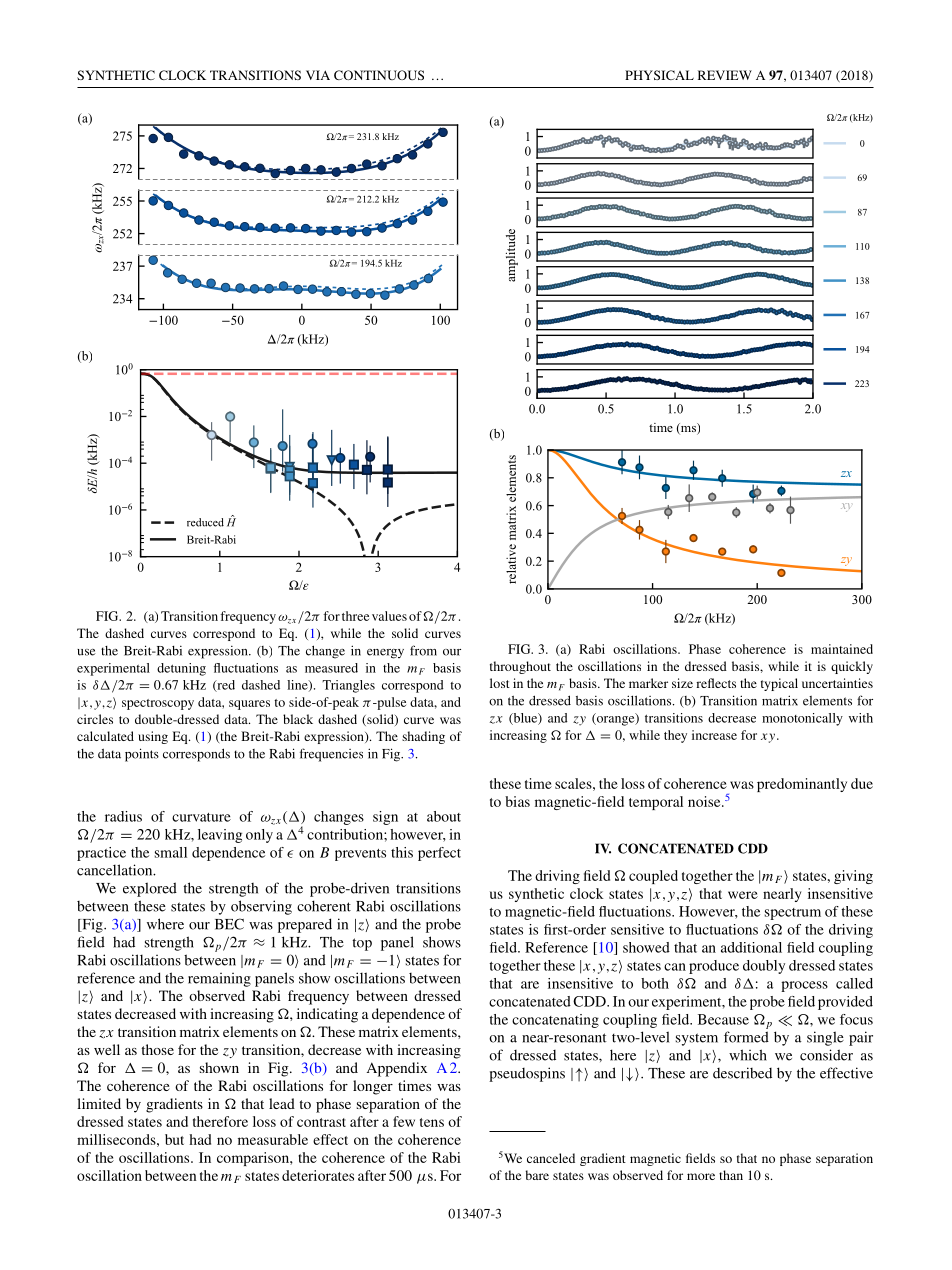 This image has width=952, height=1270. What do you see at coordinates (379, 75) in the image?
I see `CONTINUOUS` at bounding box center [379, 75].
